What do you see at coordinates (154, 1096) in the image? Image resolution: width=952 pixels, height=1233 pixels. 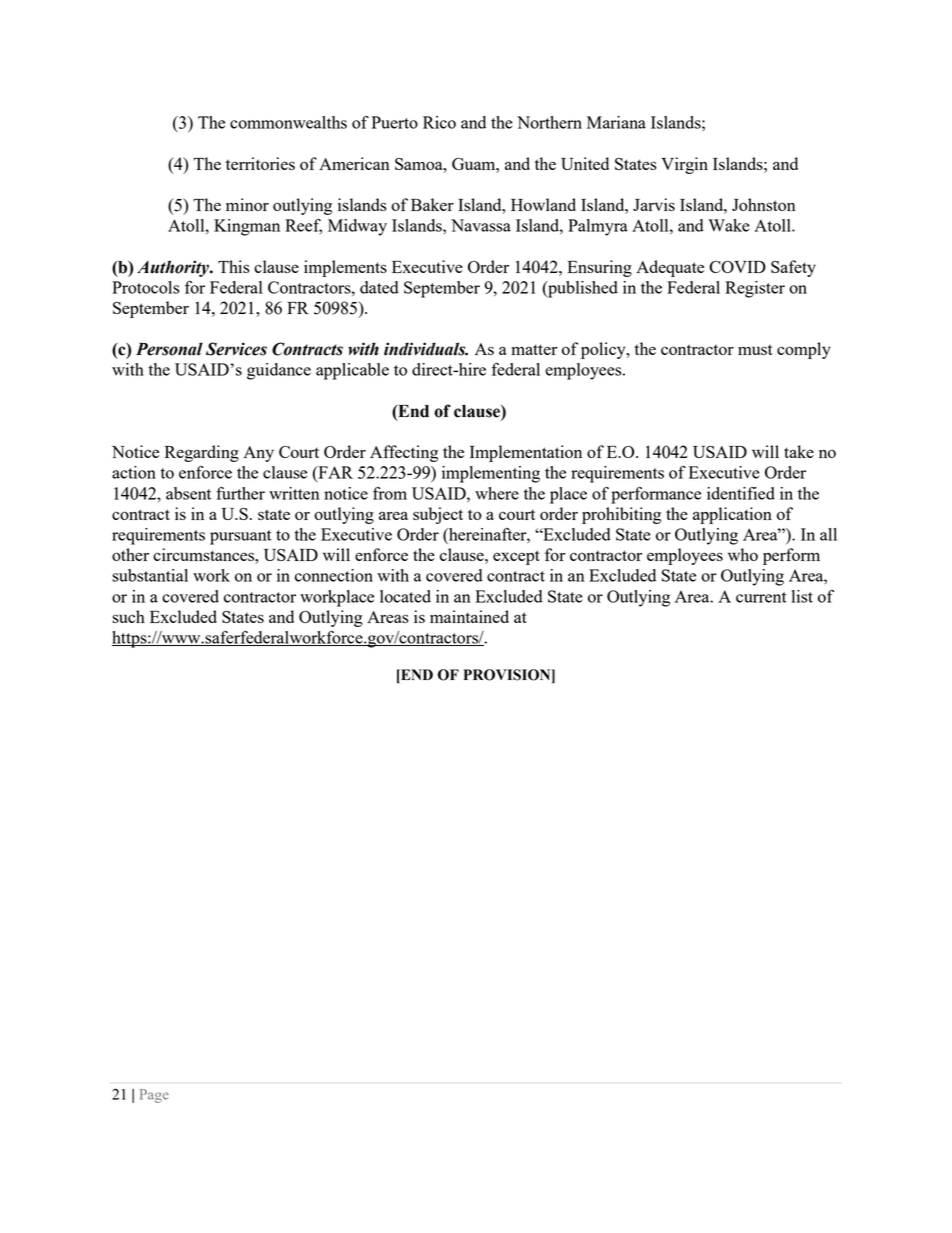 I see `Page` at bounding box center [154, 1096].
